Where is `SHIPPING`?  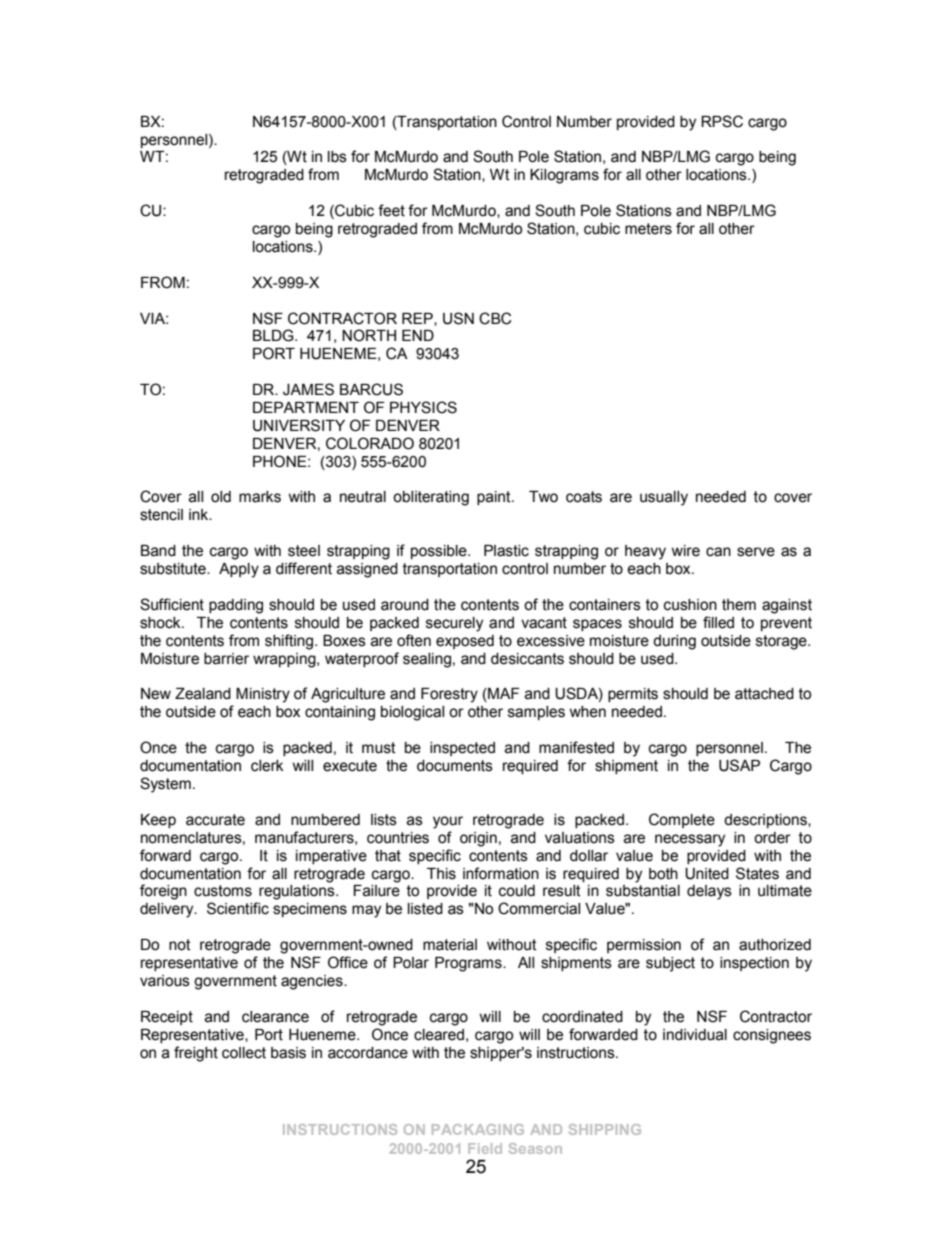 SHIPPING is located at coordinates (605, 1129).
